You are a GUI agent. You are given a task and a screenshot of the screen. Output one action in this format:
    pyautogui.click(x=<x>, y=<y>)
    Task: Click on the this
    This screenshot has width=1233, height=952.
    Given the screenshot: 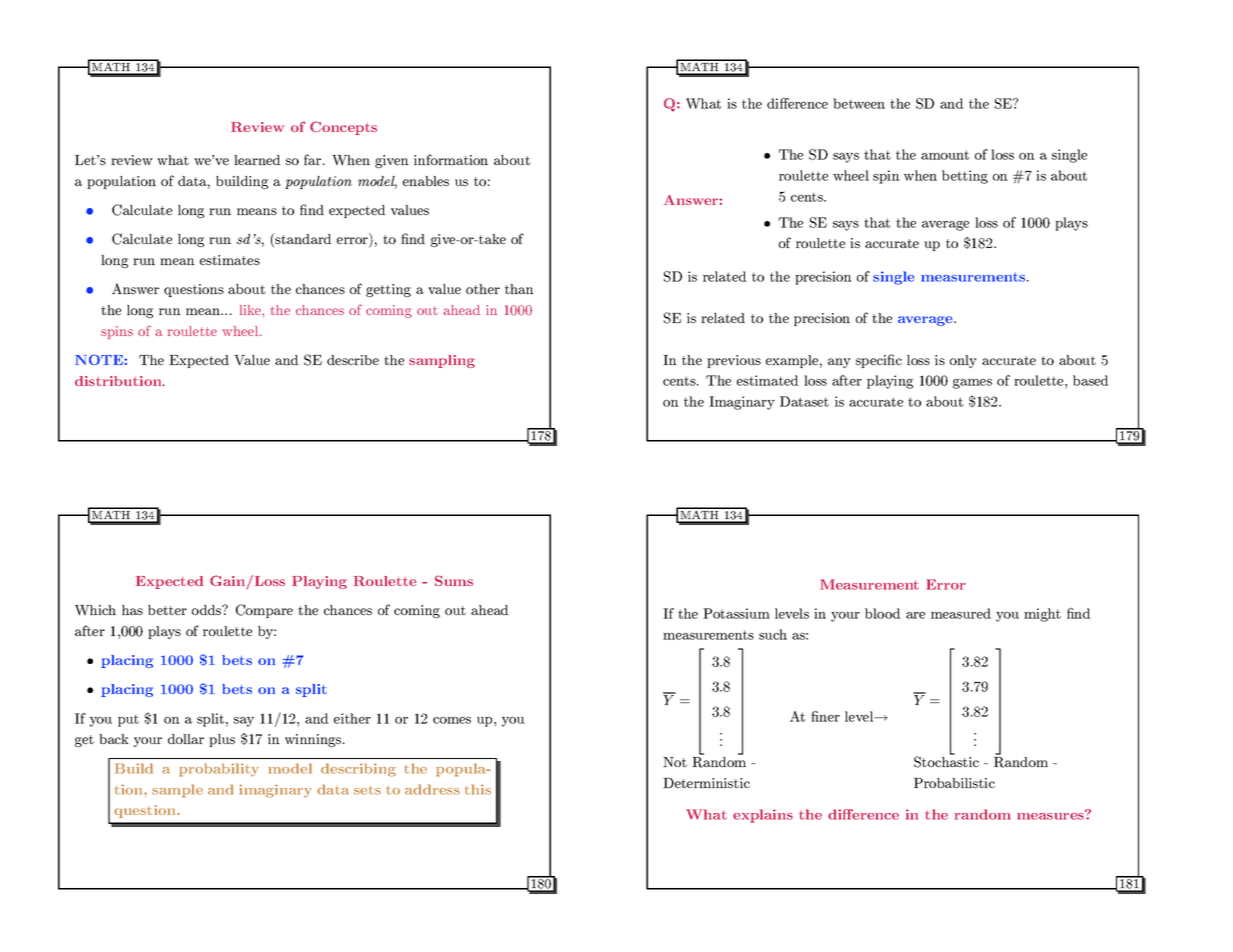 What is the action you would take?
    pyautogui.click(x=478, y=789)
